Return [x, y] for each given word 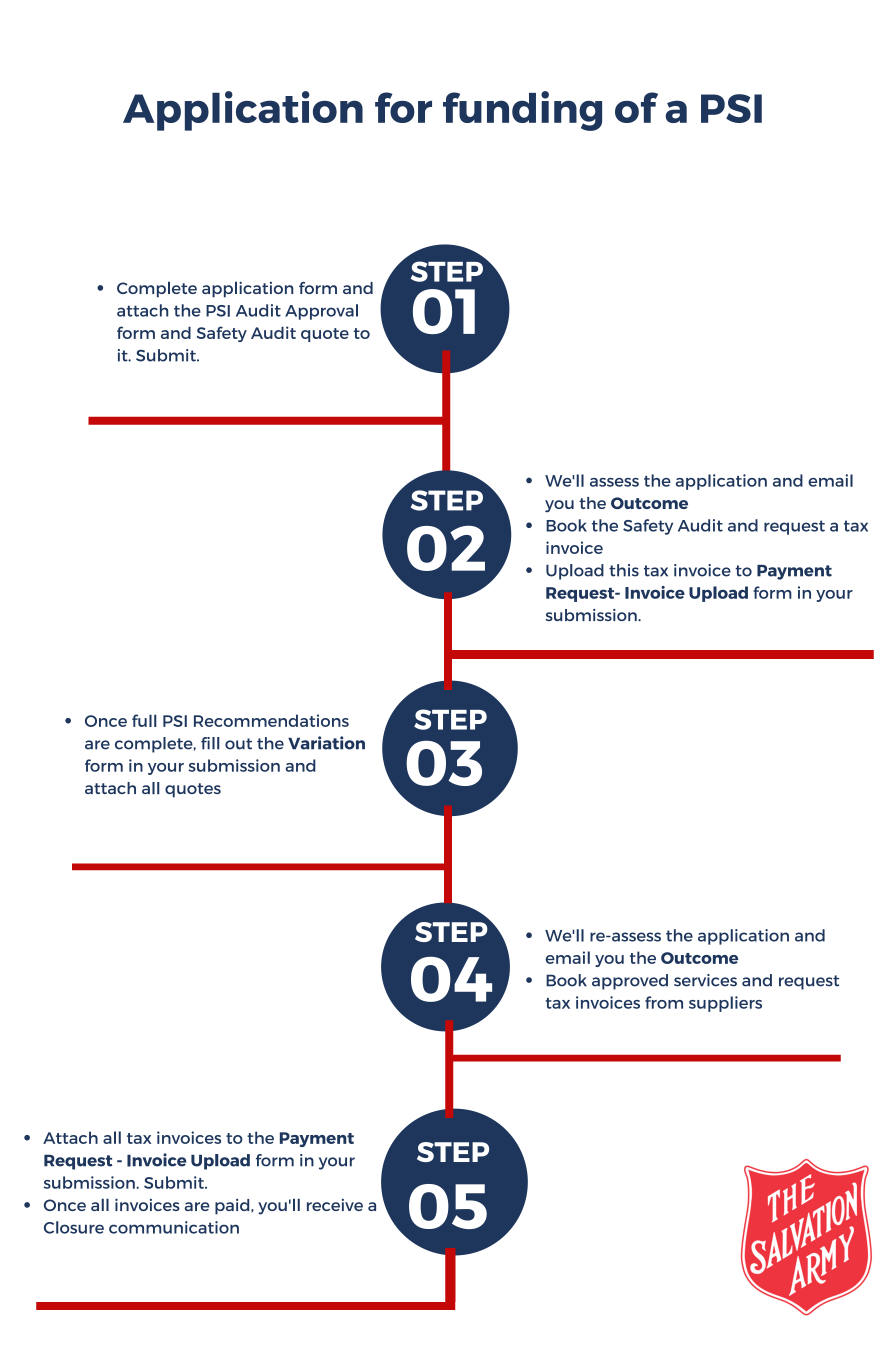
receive [335, 1205]
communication [174, 1227]
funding [522, 111]
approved [630, 982]
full [144, 720]
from [664, 1002]
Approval [321, 312]
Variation [326, 743]
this [624, 570]
